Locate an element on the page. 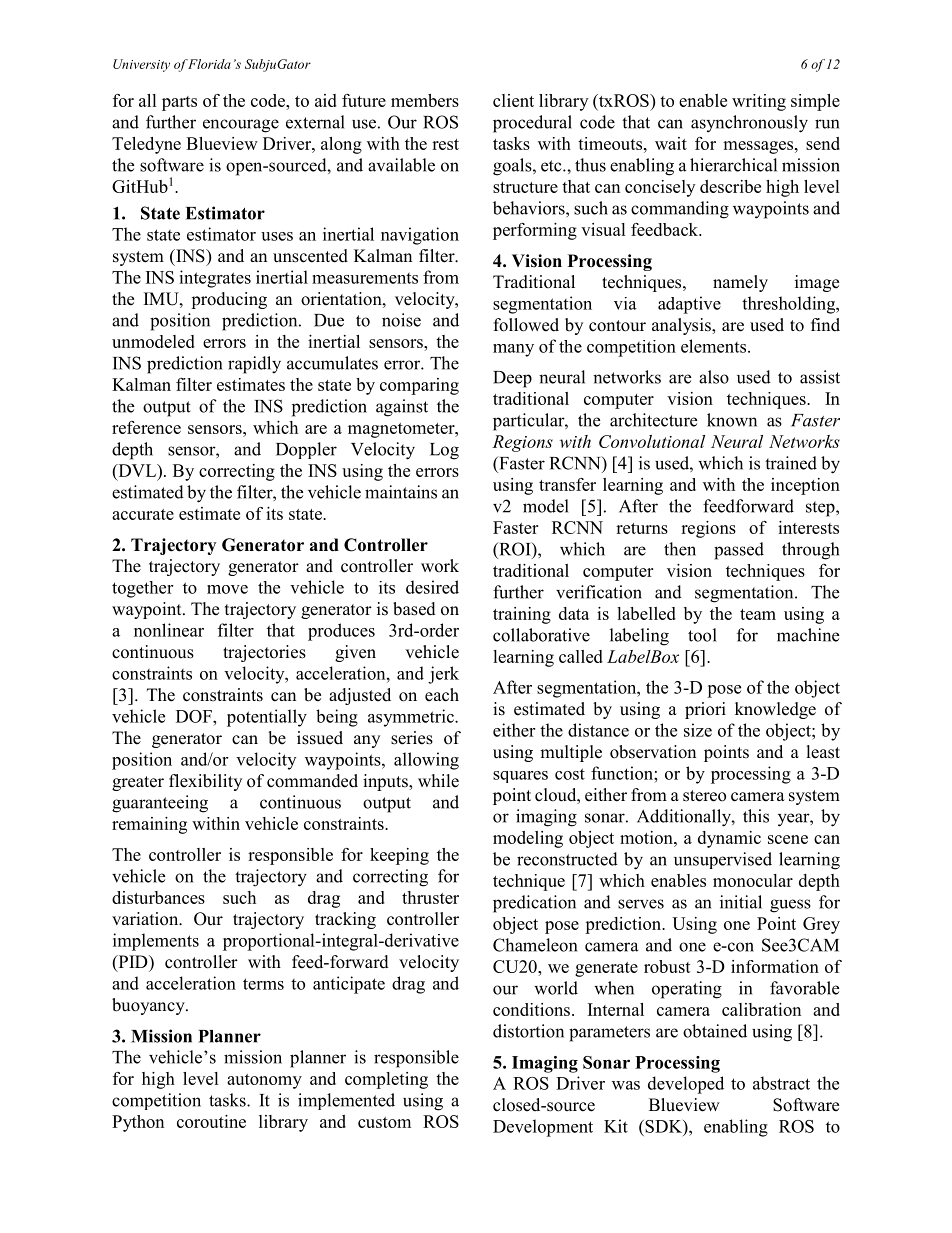  coroutine is located at coordinates (211, 1121).
